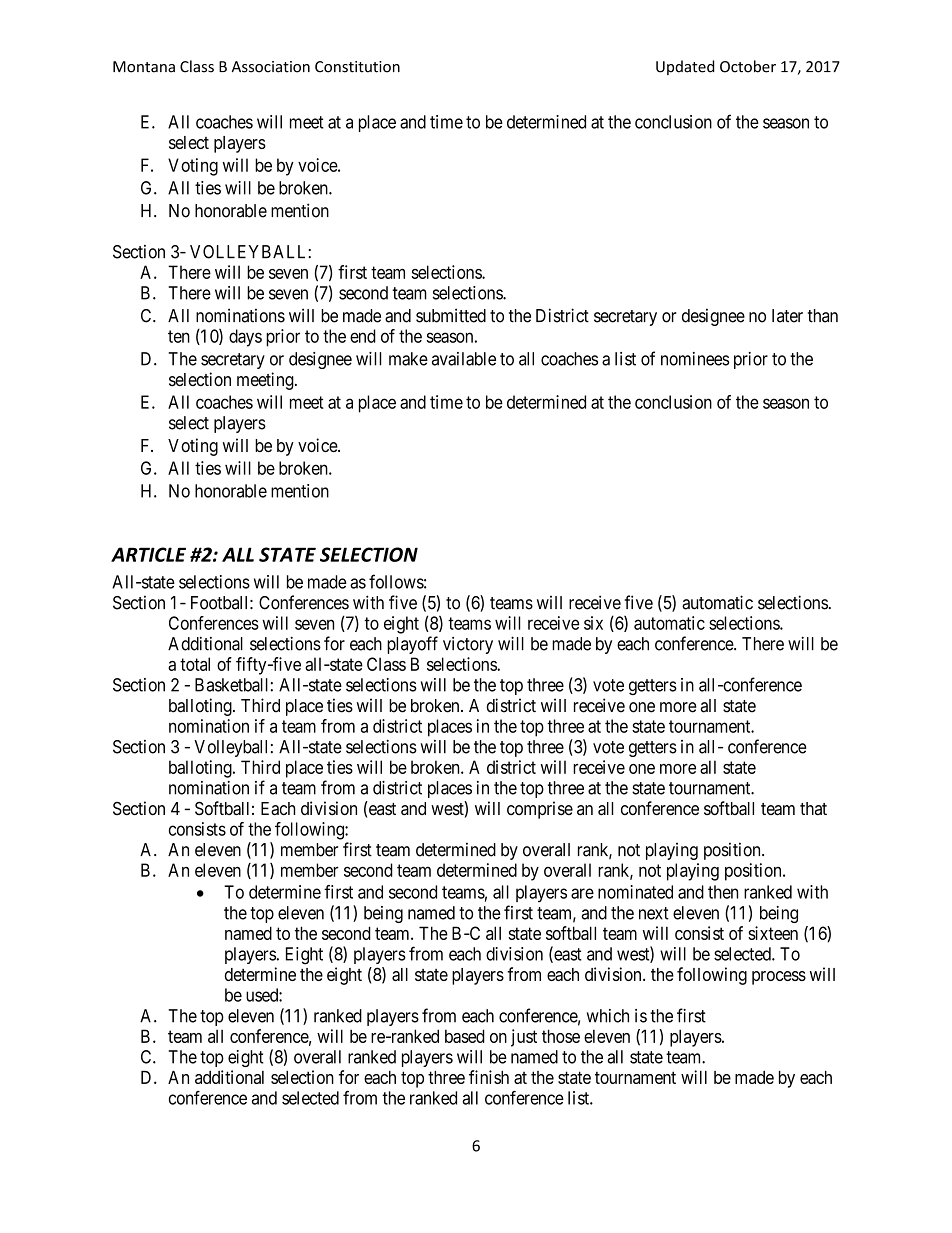 The width and height of the image is (952, 1233). What do you see at coordinates (489, 1077) in the image?
I see `finish` at bounding box center [489, 1077].
